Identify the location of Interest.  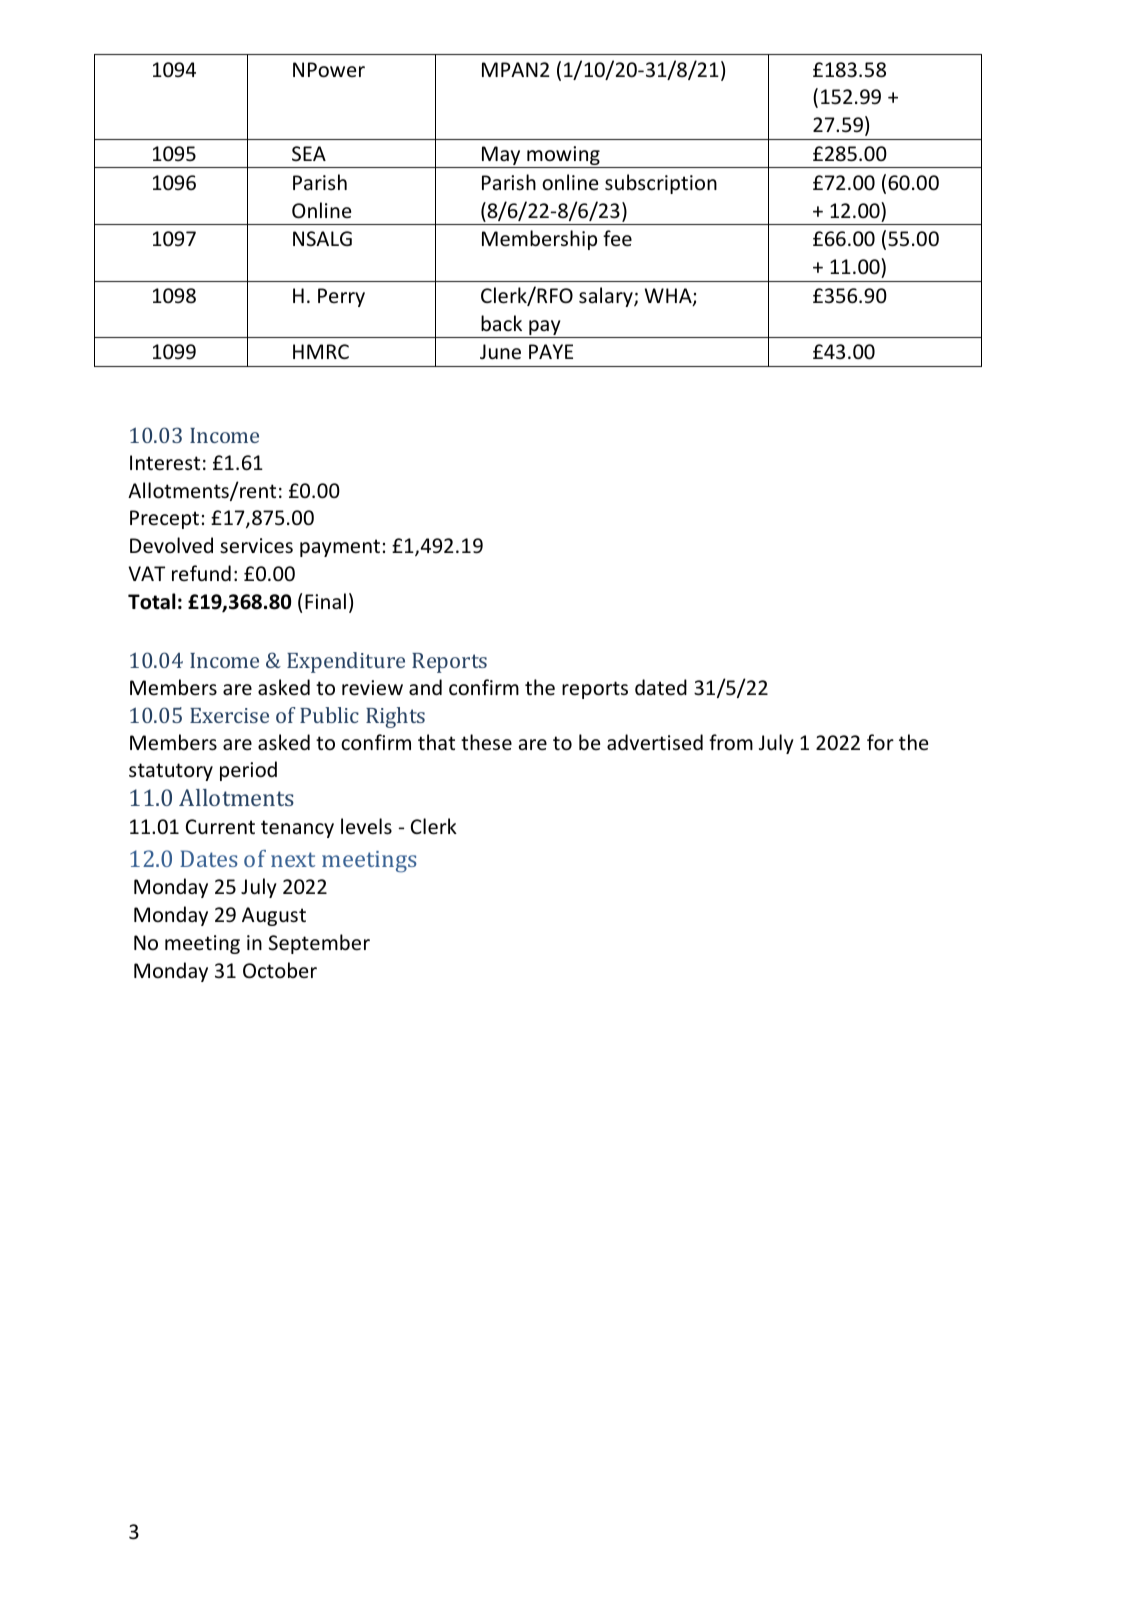
(165, 463).
